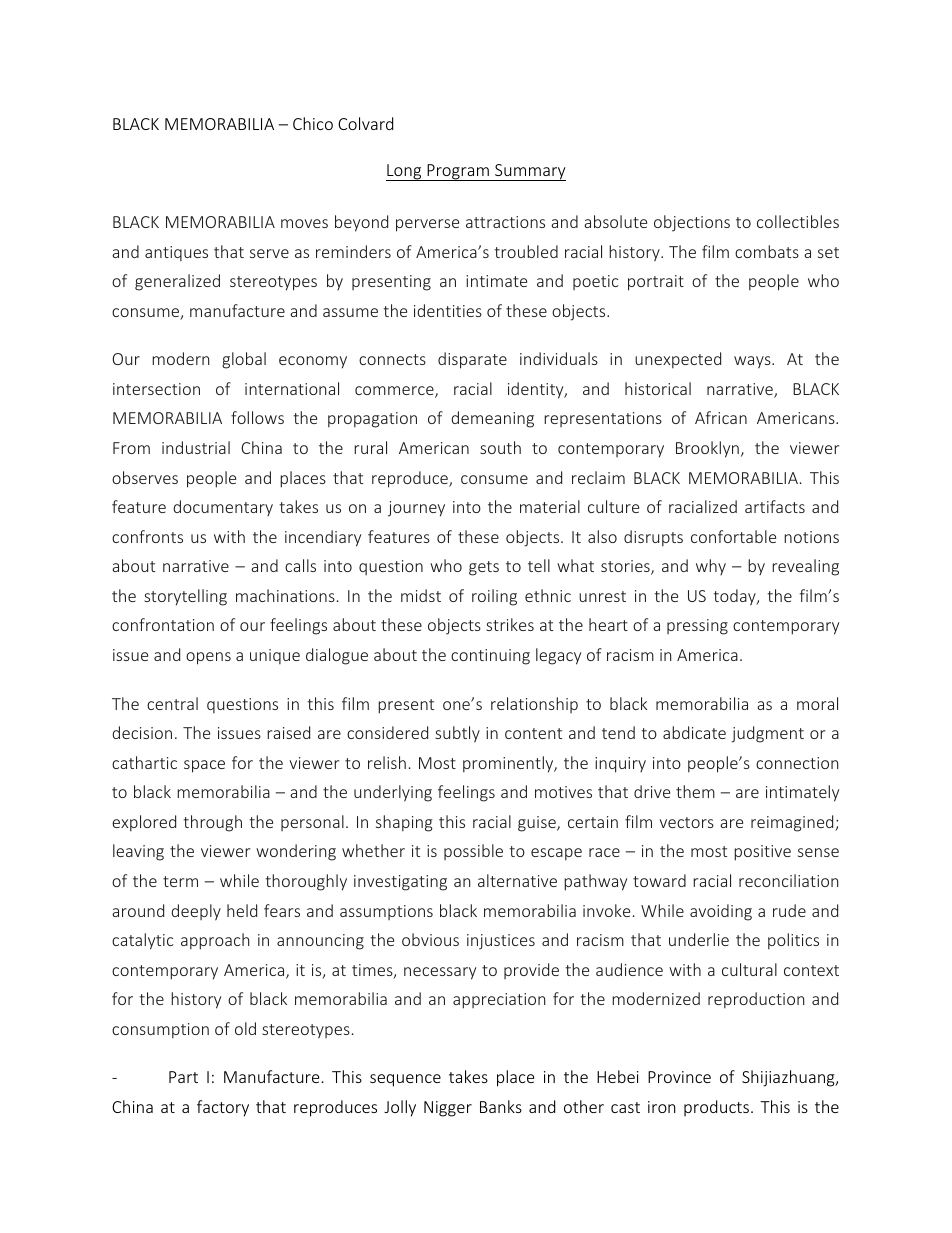 This document has height=1233, width=952. Describe the element at coordinates (183, 1077) in the document. I see `Part` at that location.
